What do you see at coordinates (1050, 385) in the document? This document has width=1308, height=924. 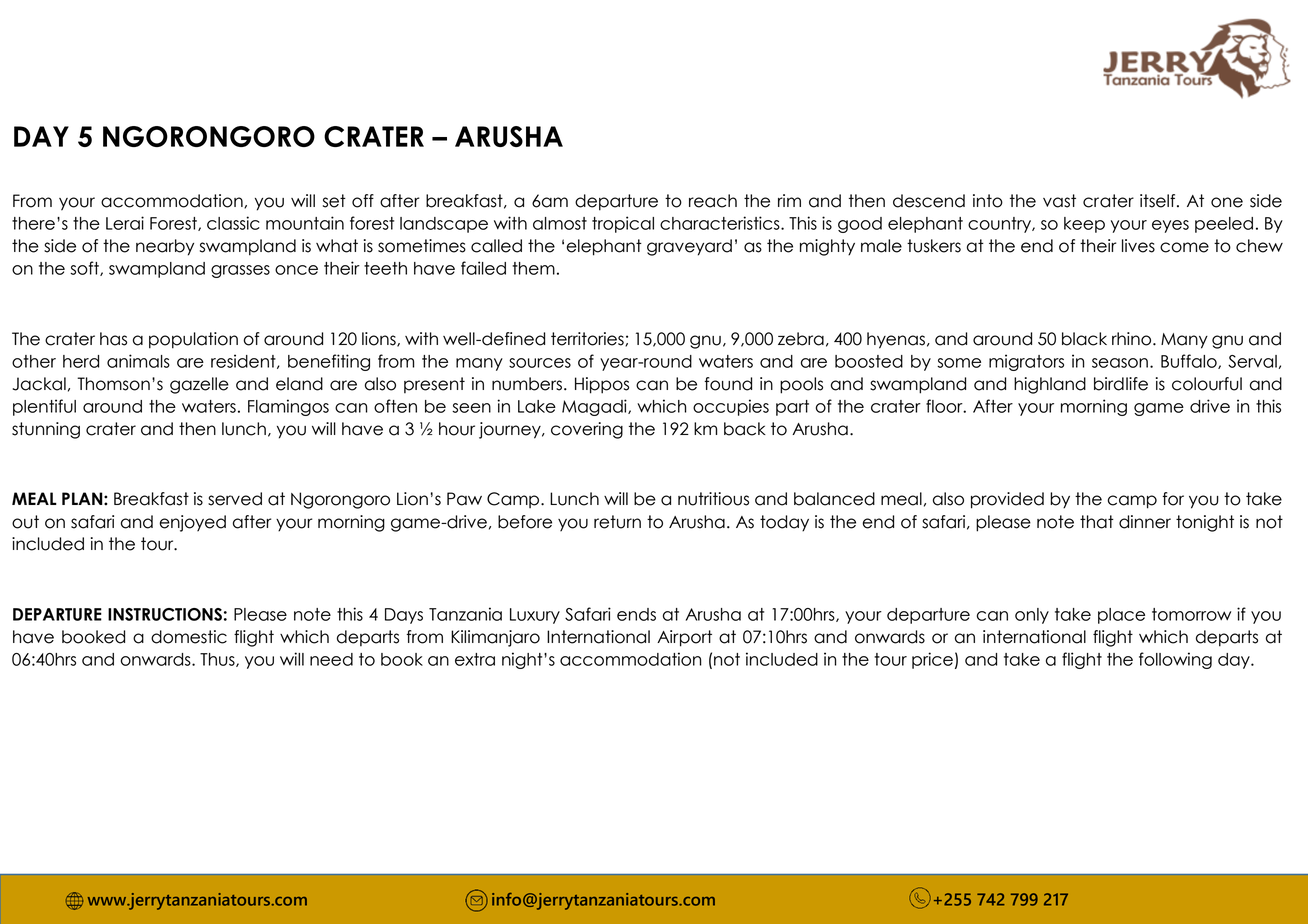 I see `highland` at bounding box center [1050, 385].
